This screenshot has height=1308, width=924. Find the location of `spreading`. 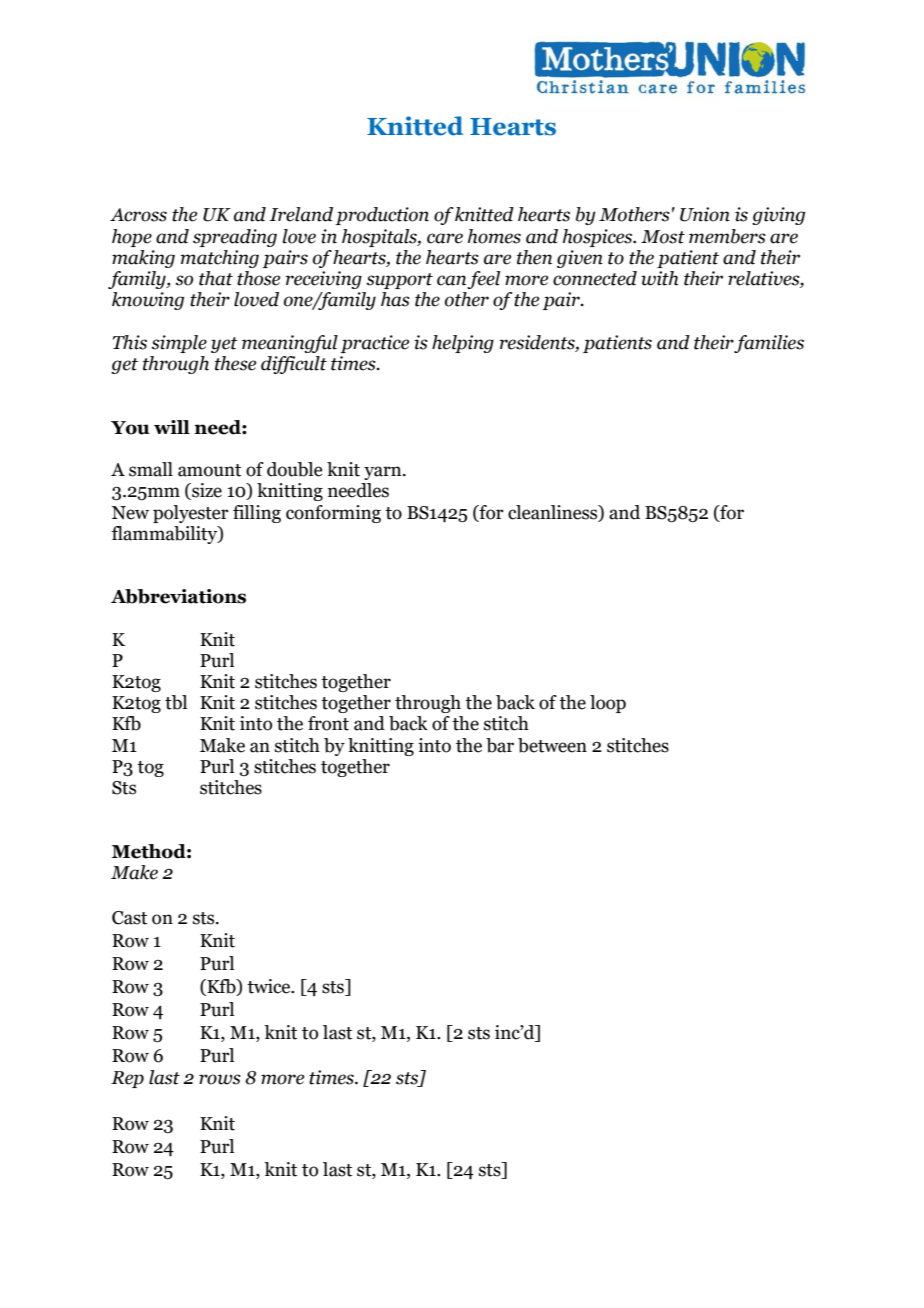

spreading is located at coordinates (235, 238).
